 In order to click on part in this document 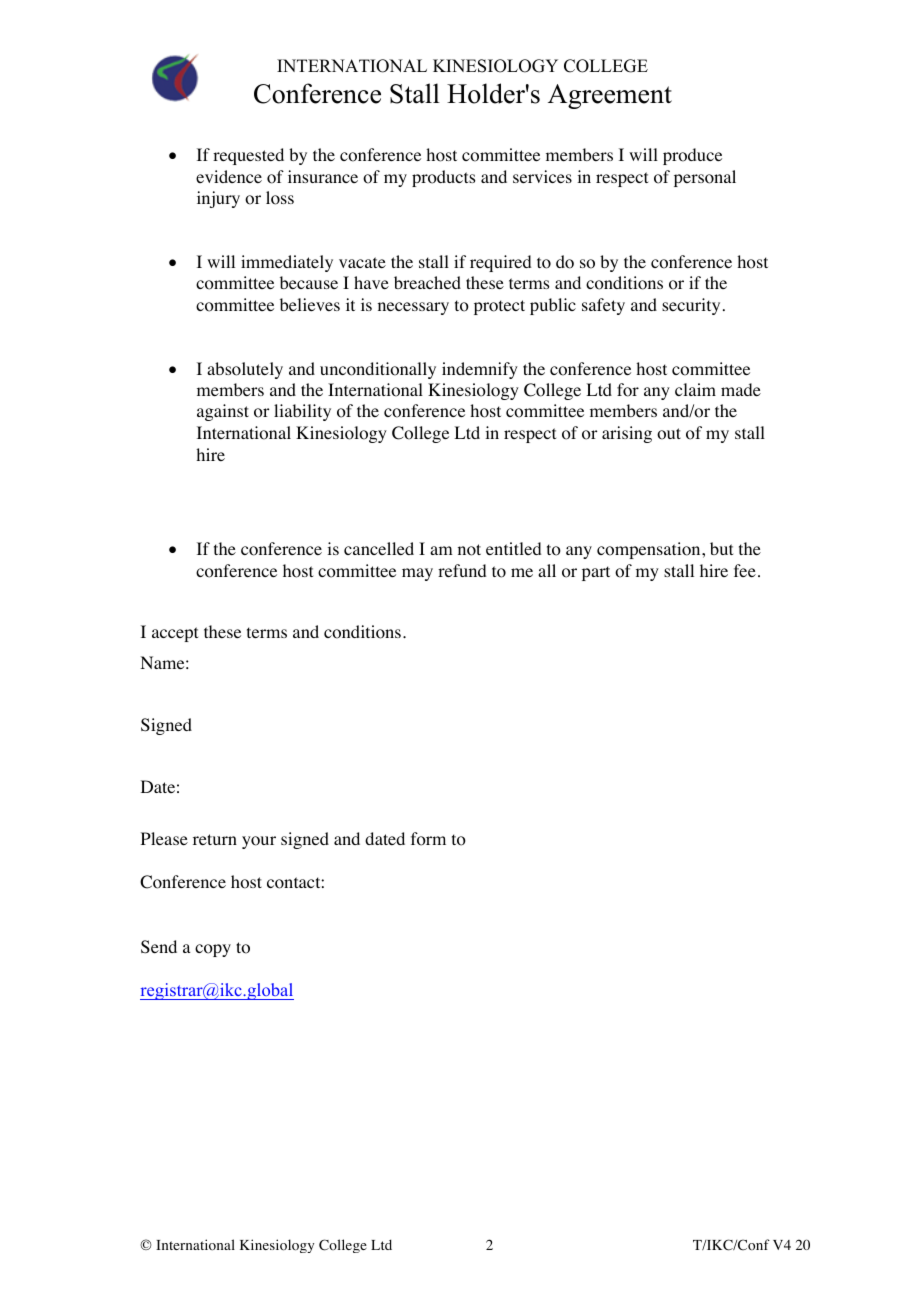, I will do `click(596, 573)`.
